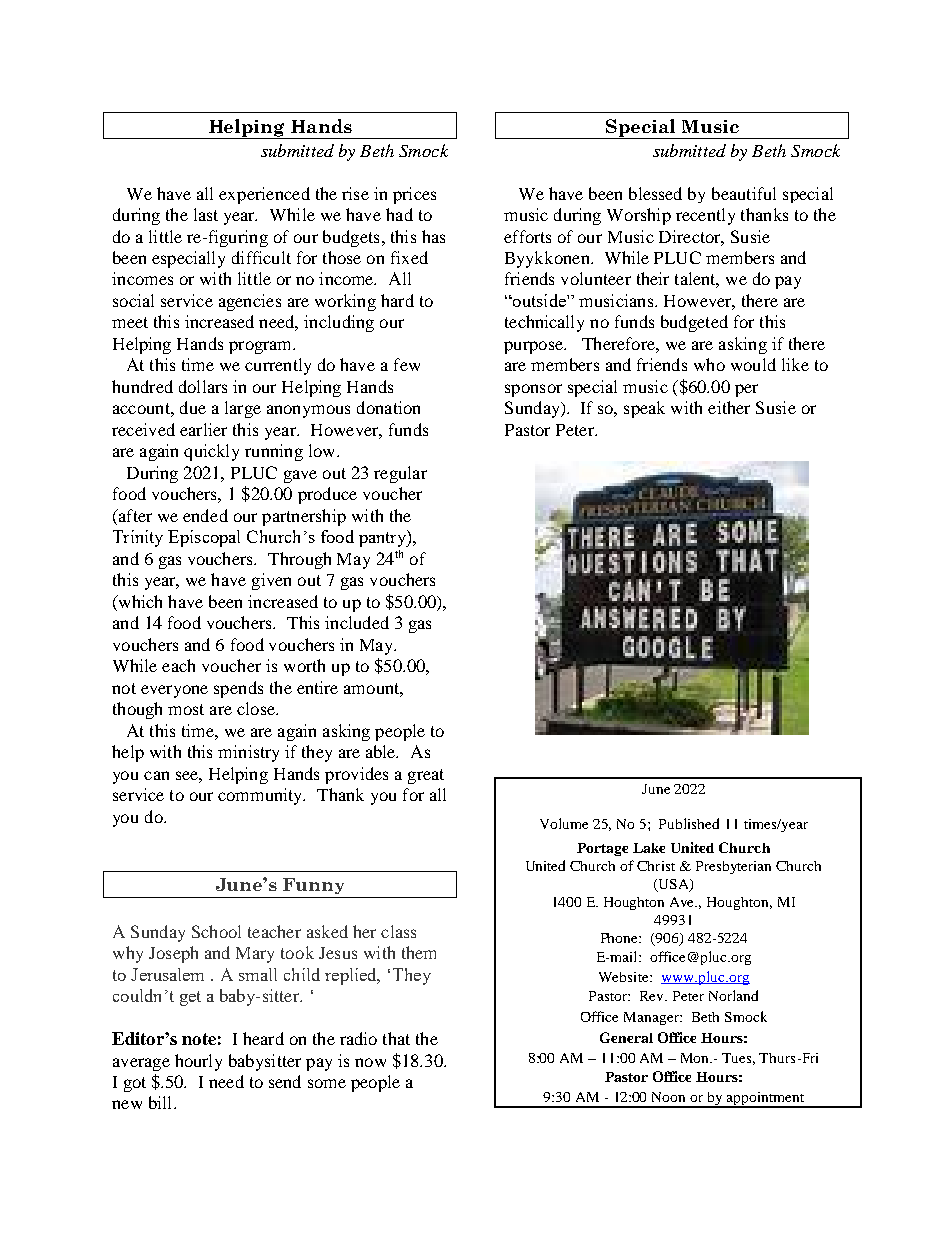  Describe the element at coordinates (689, 823) in the page. I see `Published` at that location.
